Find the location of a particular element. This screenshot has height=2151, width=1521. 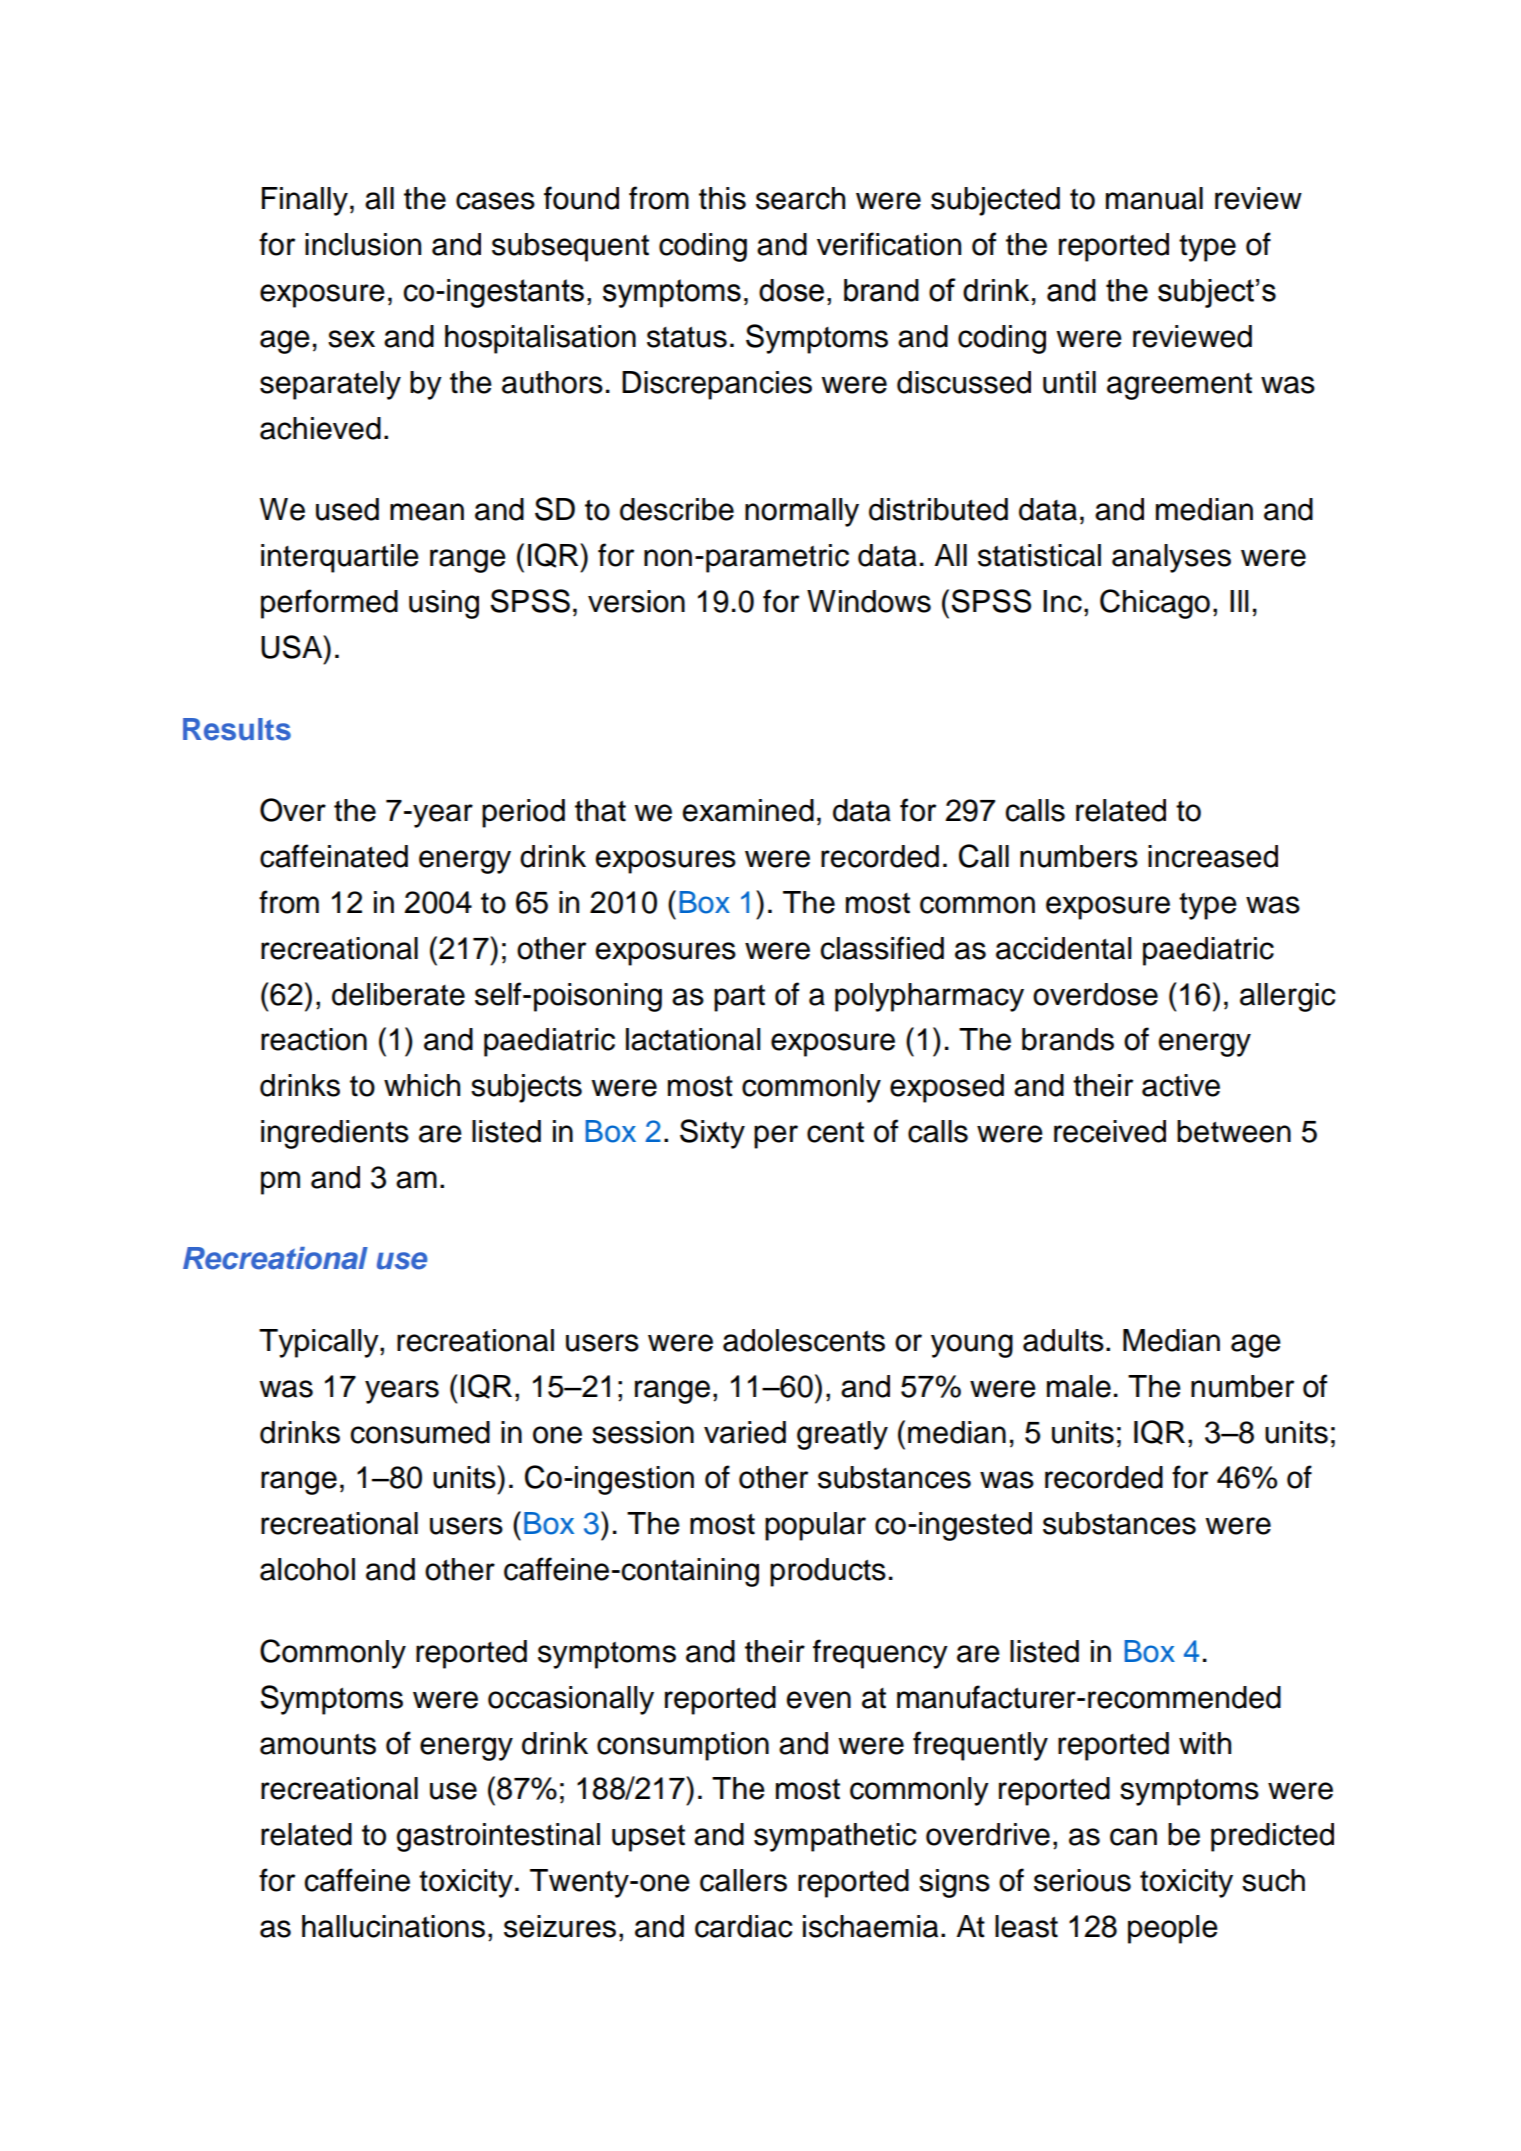

cardiac is located at coordinates (743, 1926).
